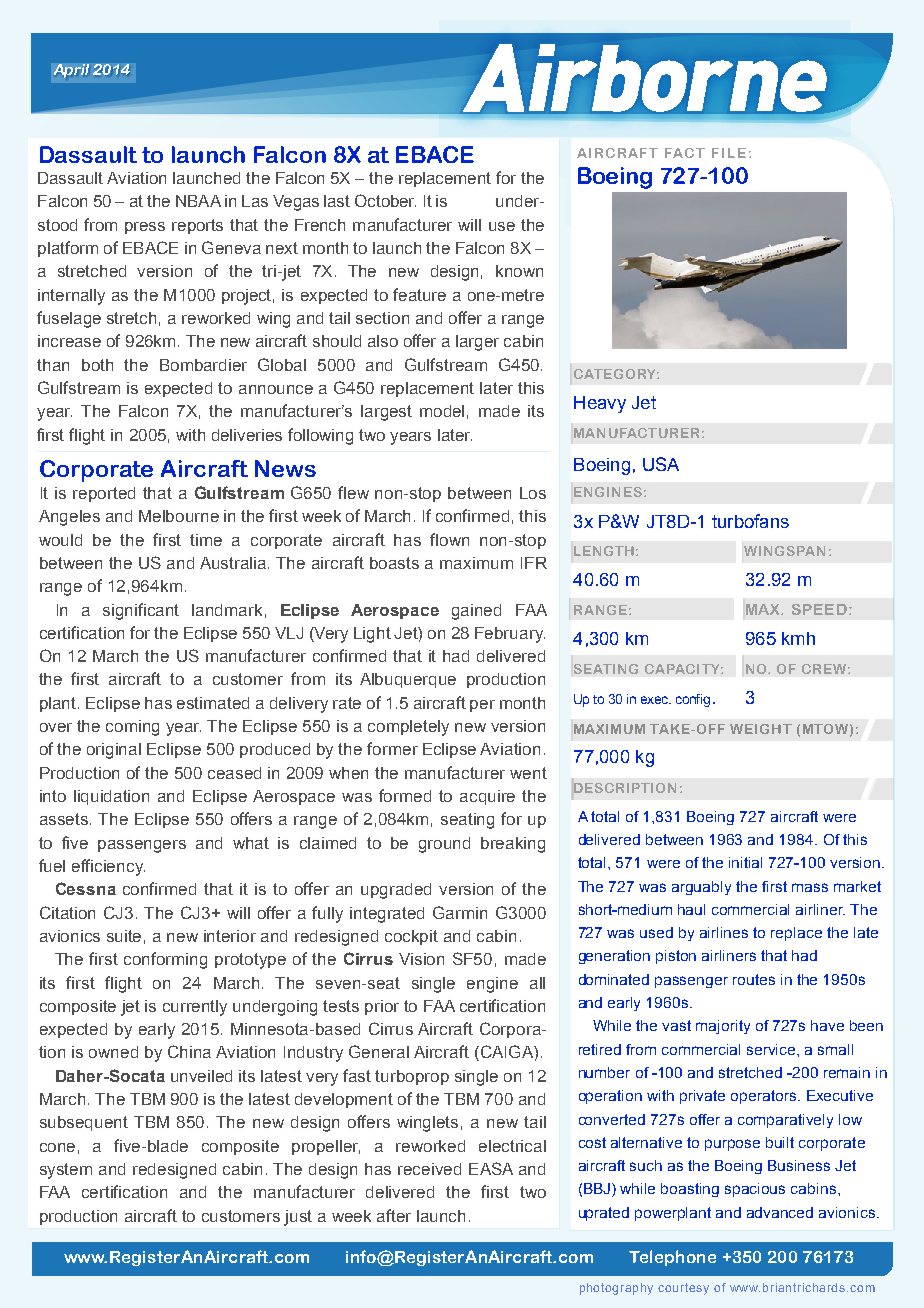 The image size is (924, 1308). I want to click on system, so click(66, 1171).
